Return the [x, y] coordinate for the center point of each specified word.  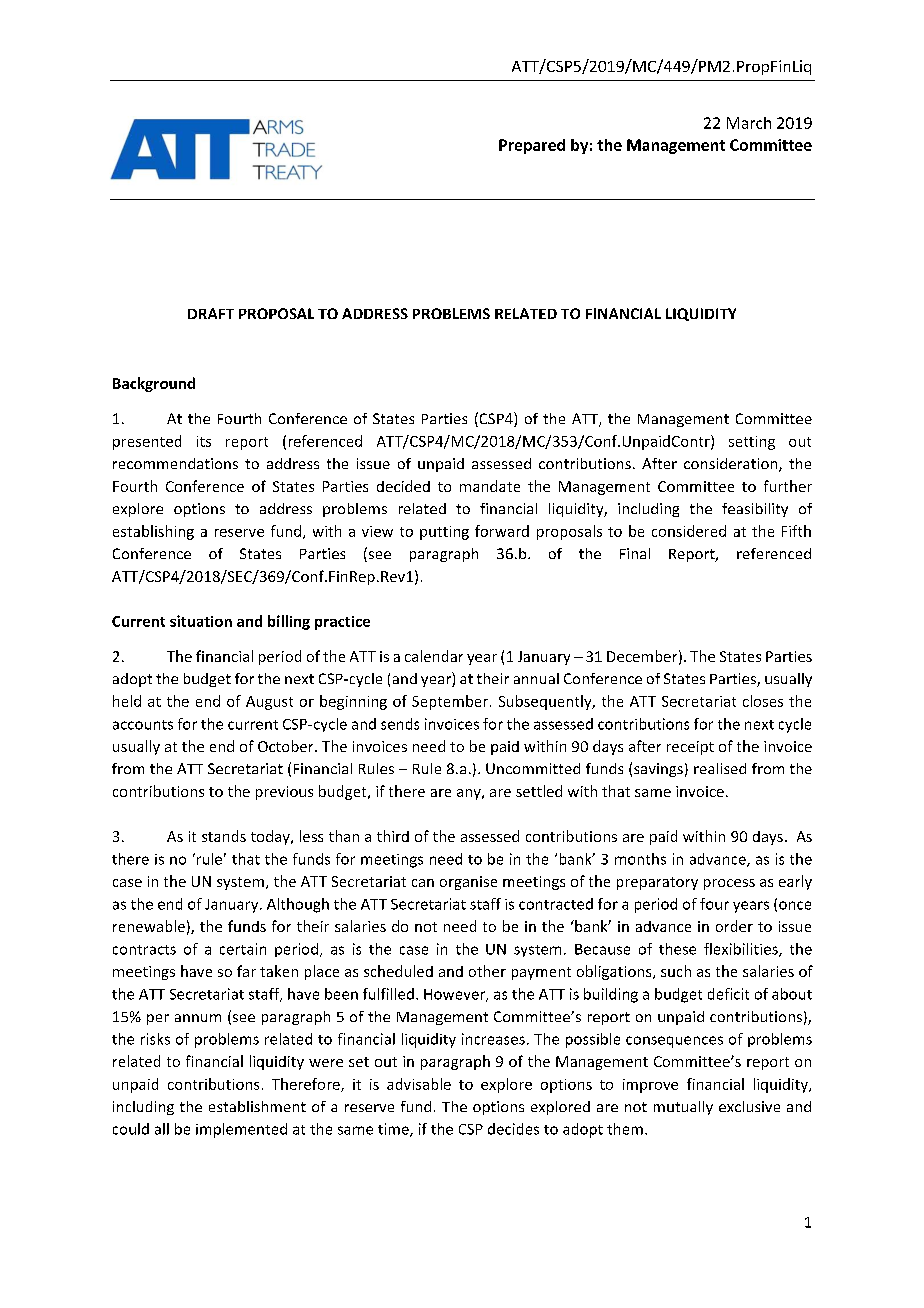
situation [201, 621]
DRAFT [211, 313]
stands [224, 836]
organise [468, 883]
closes [763, 701]
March [749, 123]
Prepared [532, 146]
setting [752, 443]
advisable [419, 1084]
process [729, 884]
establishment [257, 1106]
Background [154, 384]
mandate [490, 486]
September [450, 702]
